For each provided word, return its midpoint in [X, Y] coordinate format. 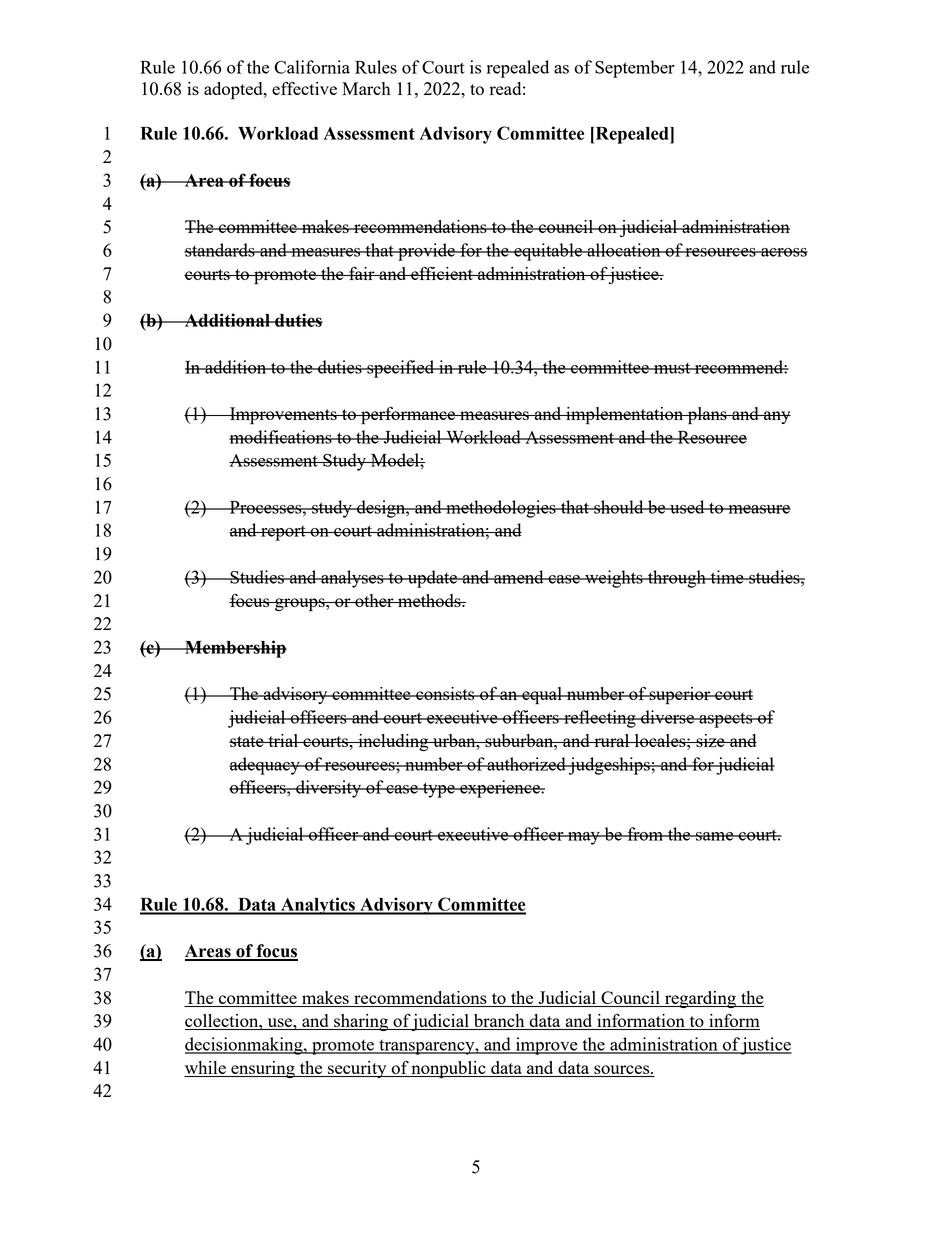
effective [304, 88]
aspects [726, 720]
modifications [281, 437]
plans [707, 416]
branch [499, 1022]
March [366, 88]
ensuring [263, 1069]
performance [408, 415]
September [635, 69]
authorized [527, 764]
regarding [700, 999]
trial [283, 740]
